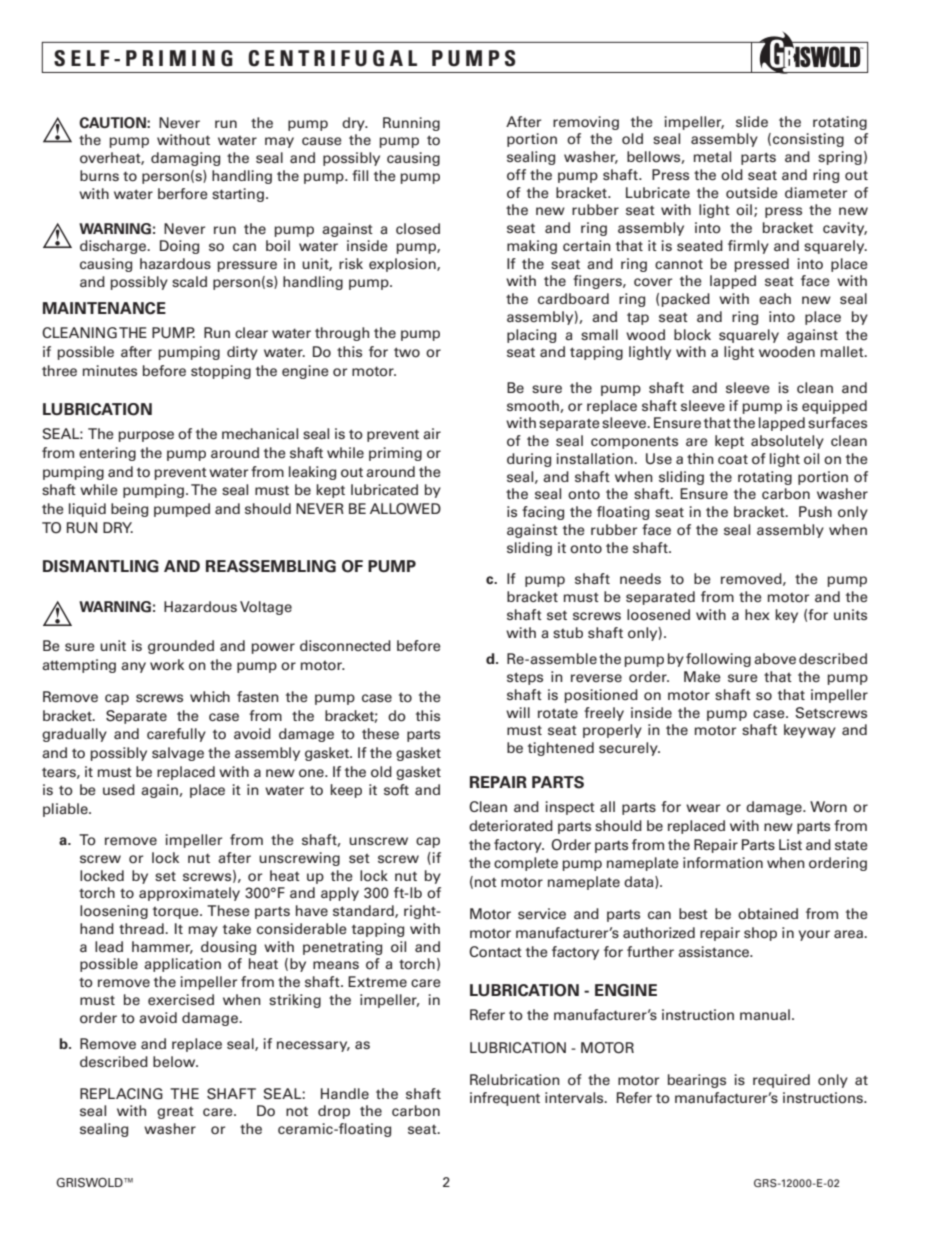 The height and width of the screenshot is (1233, 952). What do you see at coordinates (411, 124) in the screenshot?
I see `Running` at bounding box center [411, 124].
